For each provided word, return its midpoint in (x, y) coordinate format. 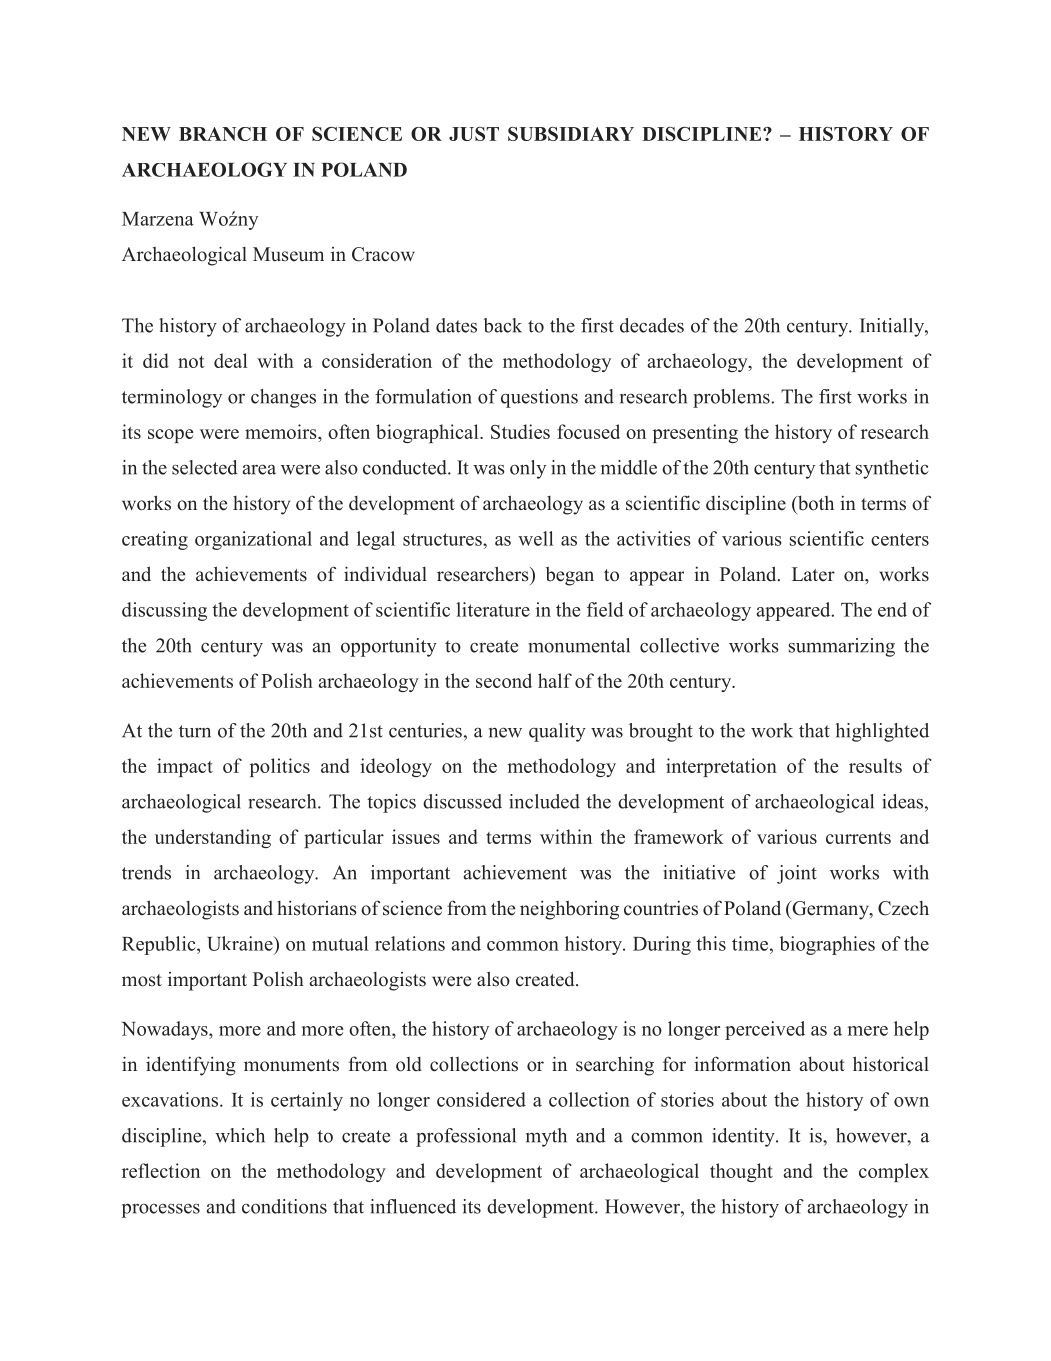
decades (652, 325)
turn (195, 731)
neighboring (569, 910)
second (504, 680)
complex (894, 1172)
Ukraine (241, 943)
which (240, 1135)
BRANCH (223, 134)
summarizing (842, 647)
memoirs (282, 433)
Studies (520, 431)
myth (546, 1137)
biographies (827, 945)
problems (732, 398)
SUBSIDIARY (571, 134)
